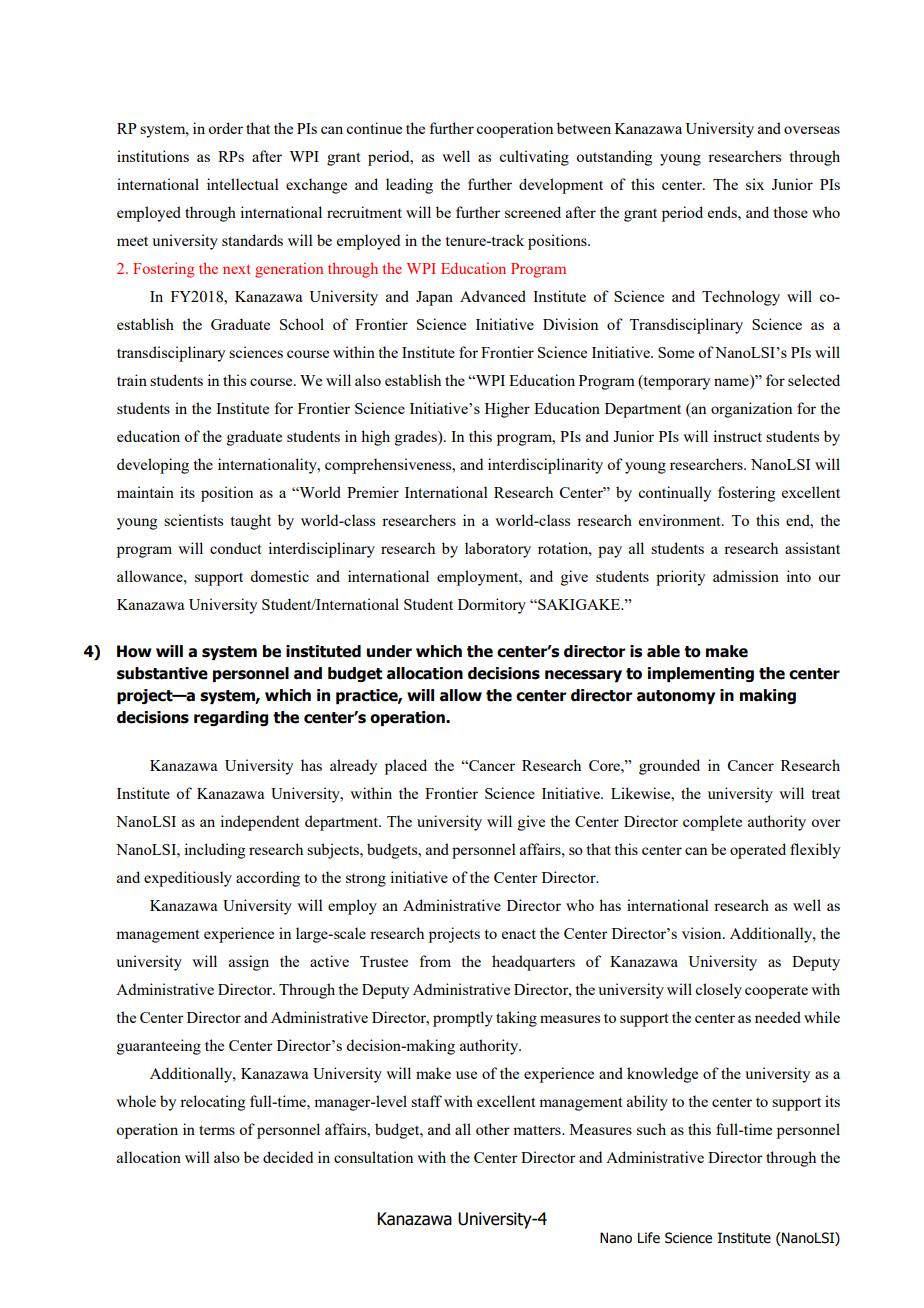  Describe the element at coordinates (493, 1129) in the page. I see `other` at that location.
